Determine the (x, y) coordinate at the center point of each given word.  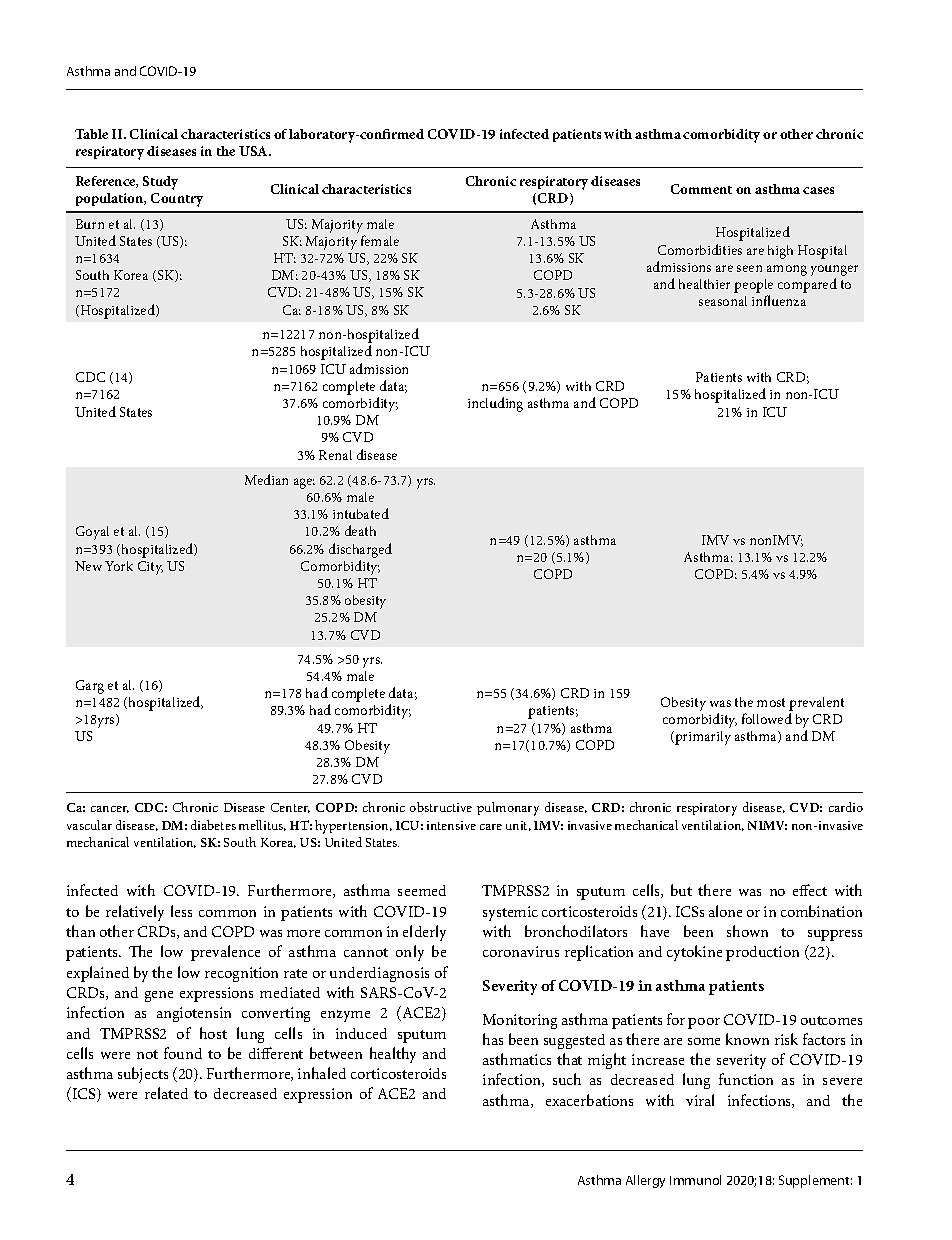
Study (160, 183)
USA (254, 151)
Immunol (695, 1180)
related (166, 1093)
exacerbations (589, 1100)
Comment (701, 189)
